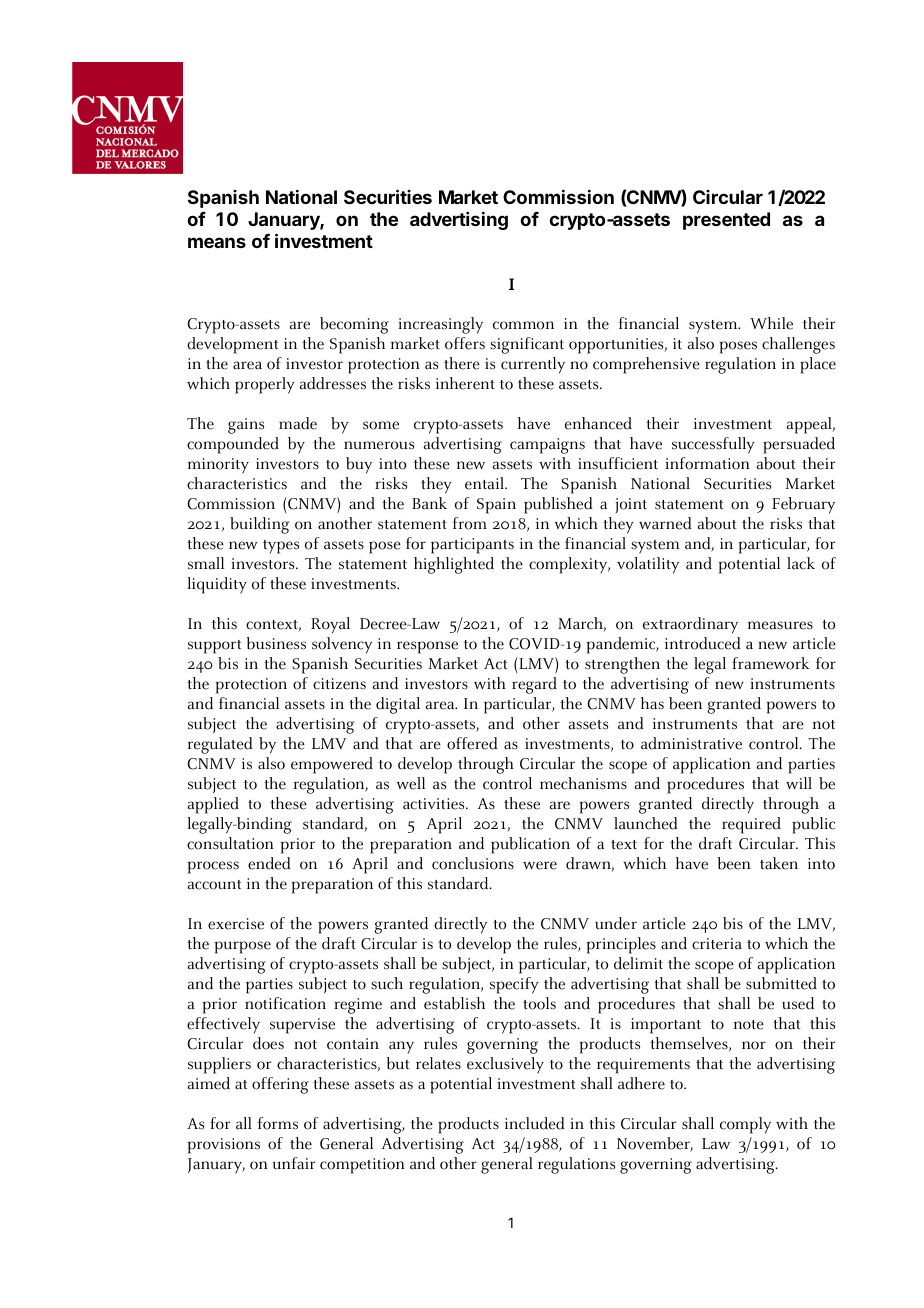 The image size is (924, 1308). I want to click on framework, so click(771, 663).
